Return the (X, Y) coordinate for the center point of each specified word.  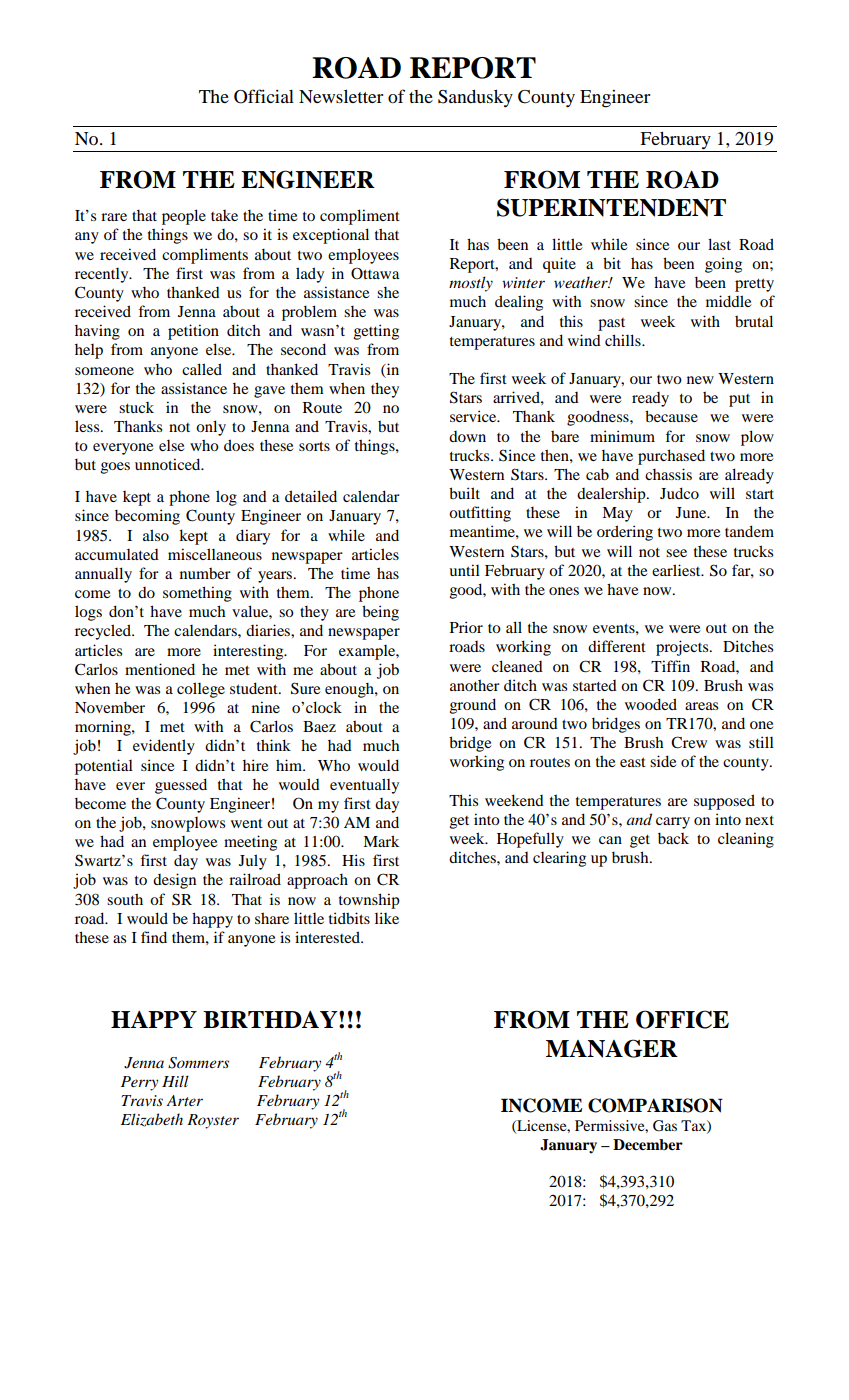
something (197, 594)
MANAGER (612, 1048)
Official (264, 96)
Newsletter (341, 96)
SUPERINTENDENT (611, 207)
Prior (466, 627)
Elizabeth (152, 1120)
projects (683, 648)
